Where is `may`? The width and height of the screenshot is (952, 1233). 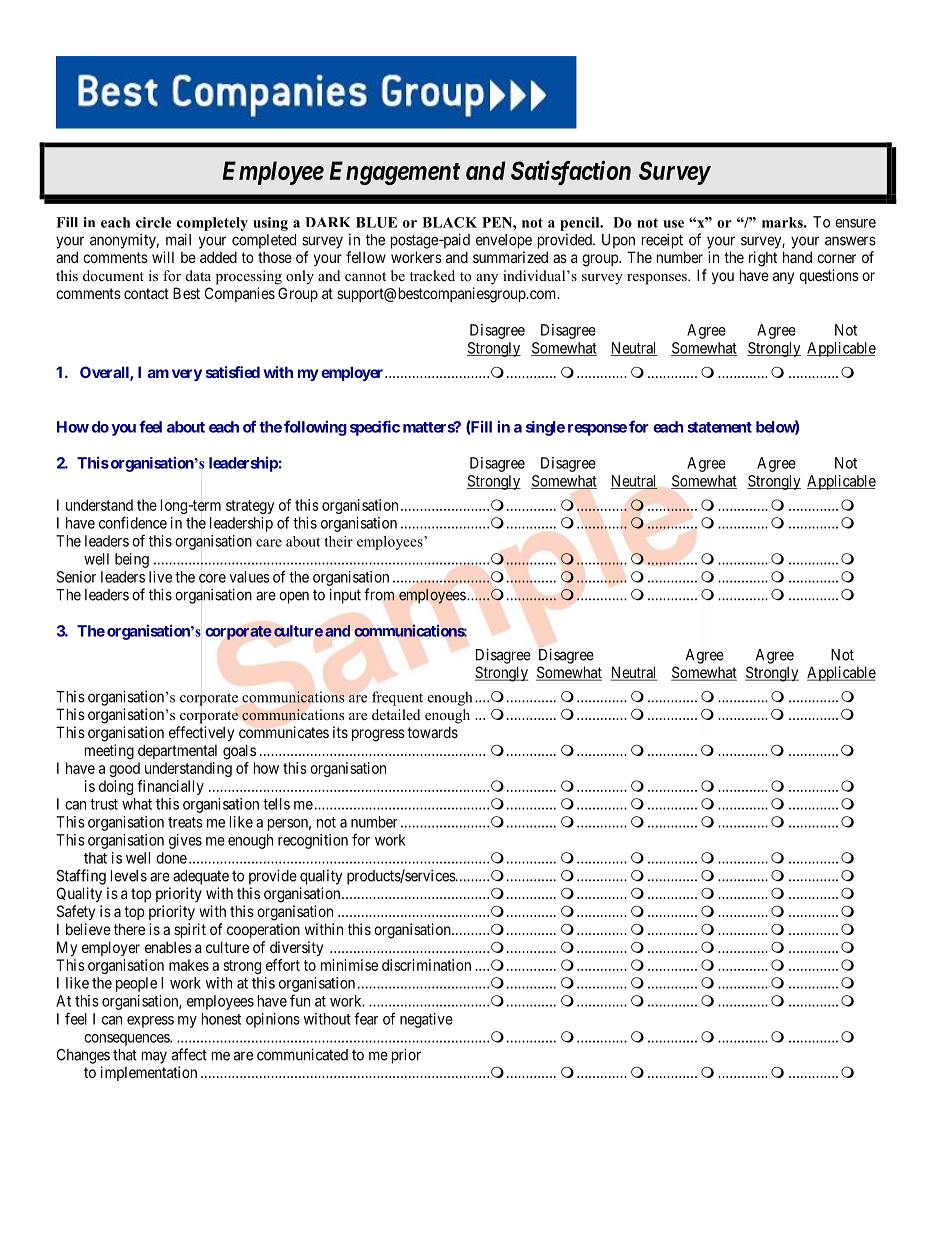 may is located at coordinates (154, 1057).
